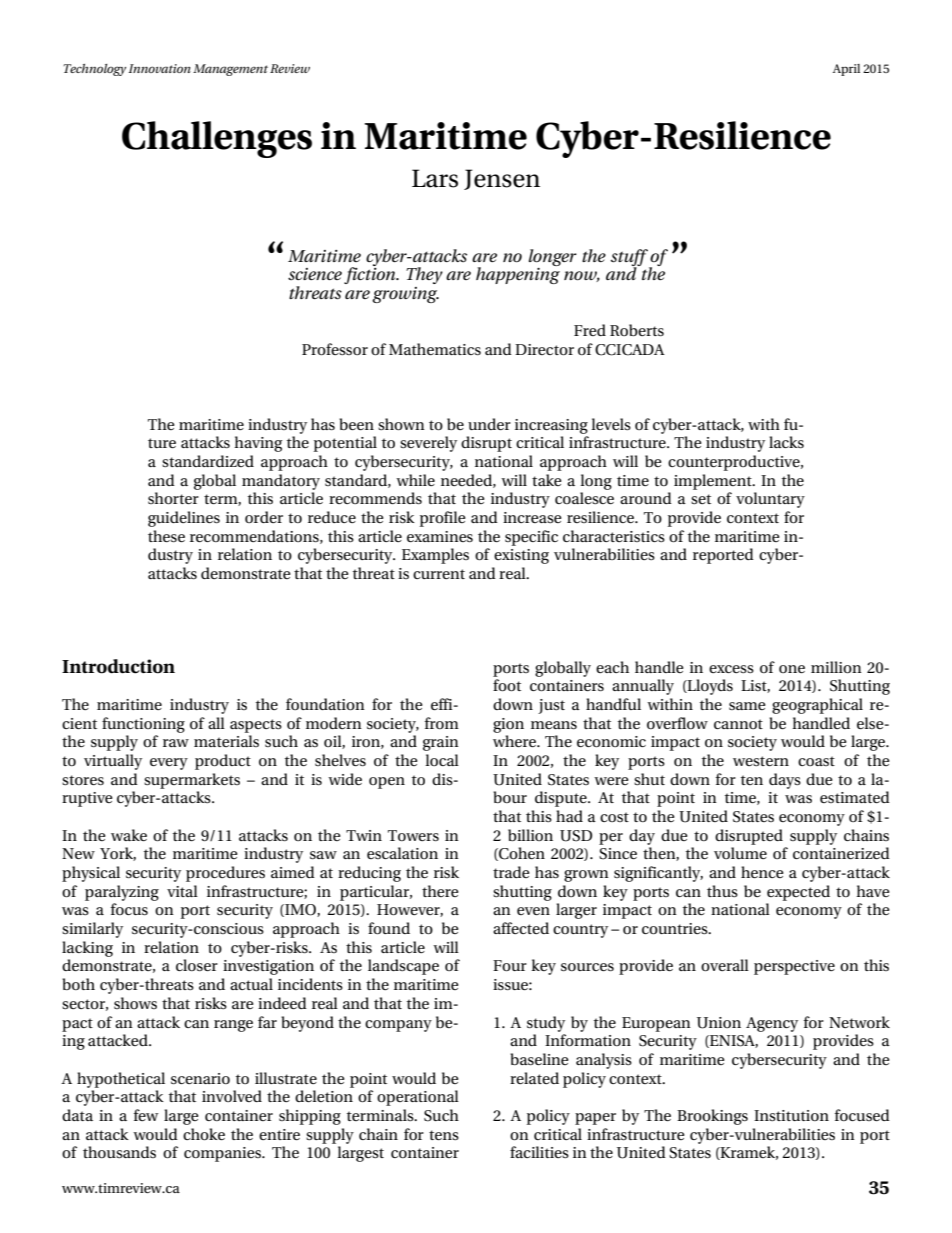 Image resolution: width=952 pixels, height=1233 pixels. What do you see at coordinates (192, 781) in the page?
I see `supermarkets` at bounding box center [192, 781].
